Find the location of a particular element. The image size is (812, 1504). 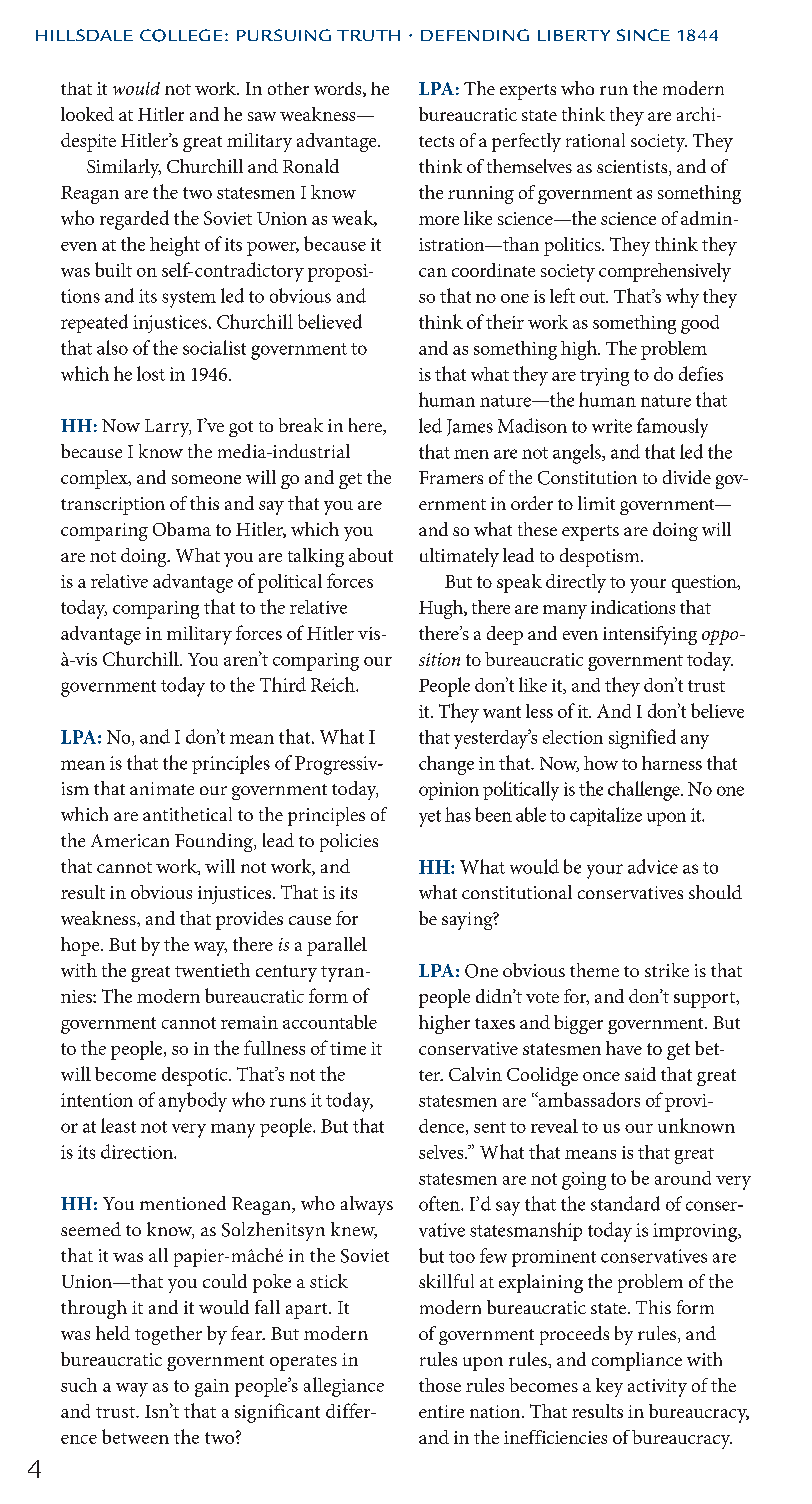

College is located at coordinates (181, 35).
